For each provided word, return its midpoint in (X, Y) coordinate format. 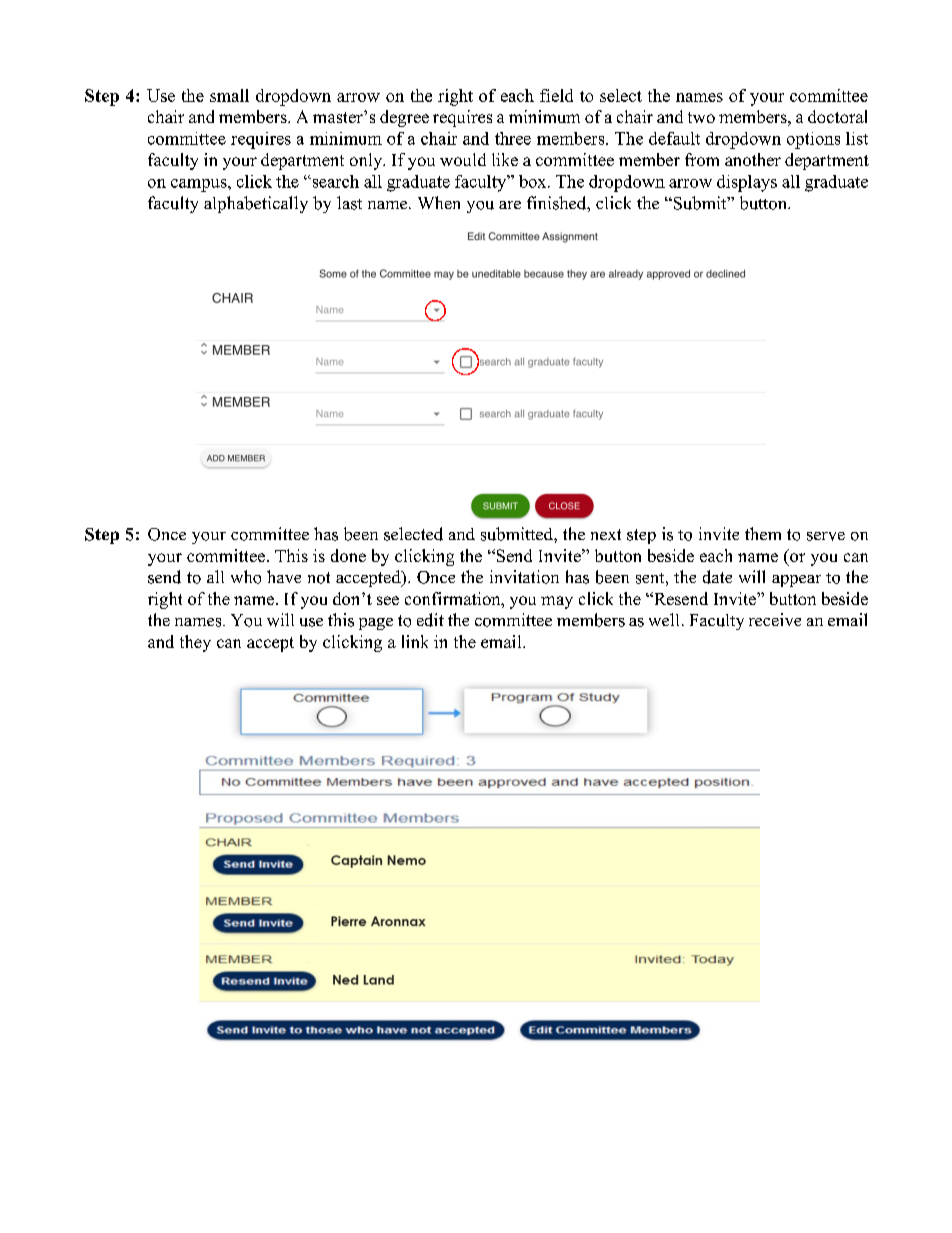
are (510, 205)
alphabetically (256, 204)
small (229, 95)
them (763, 533)
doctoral (837, 116)
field (556, 95)
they (195, 643)
